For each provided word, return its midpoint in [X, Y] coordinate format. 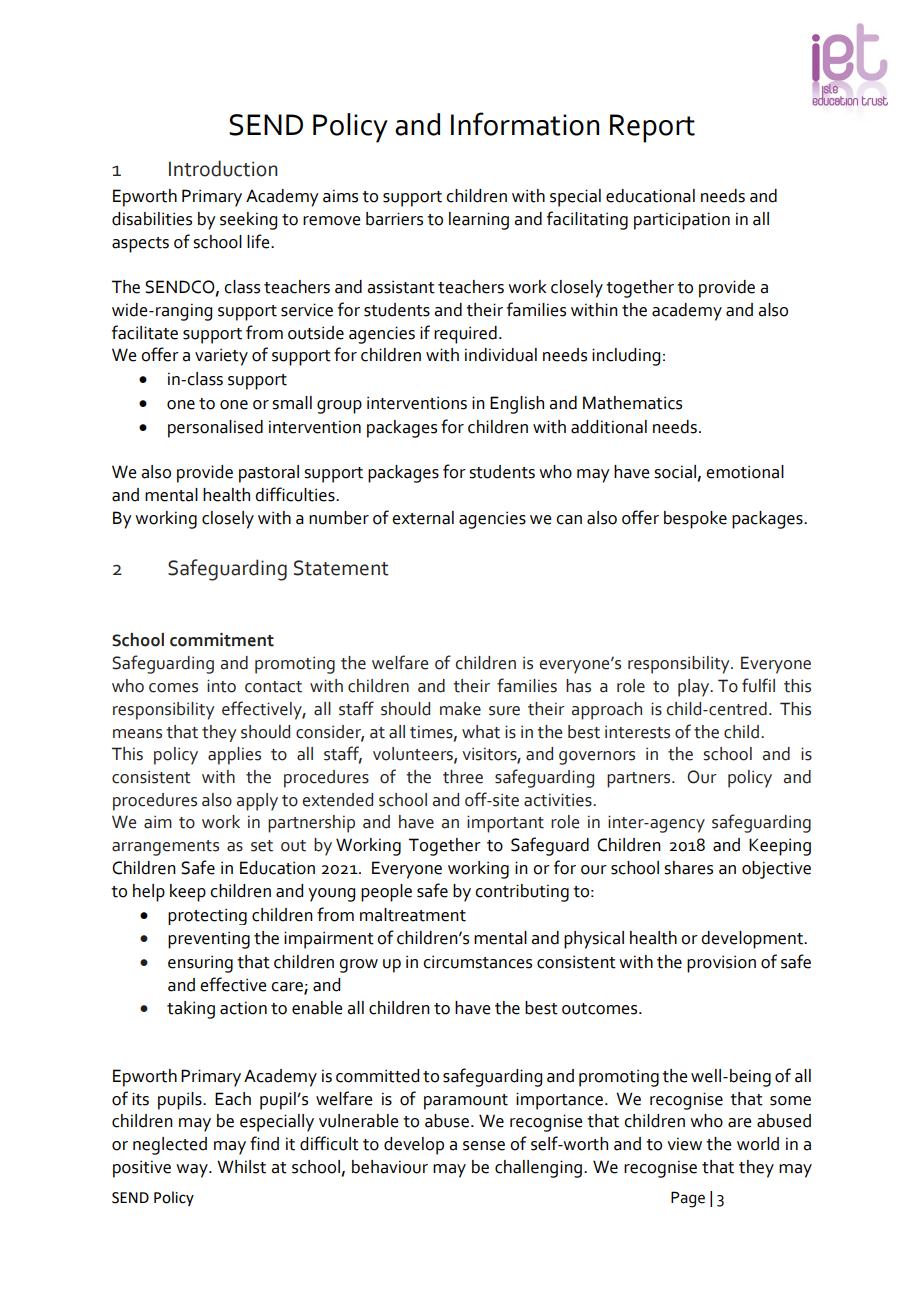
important [505, 824]
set [262, 846]
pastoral [269, 474]
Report [652, 128]
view [684, 1144]
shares [688, 868]
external [423, 518]
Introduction [223, 168]
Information [525, 124]
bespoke [695, 520]
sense [484, 1146]
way [193, 1171]
